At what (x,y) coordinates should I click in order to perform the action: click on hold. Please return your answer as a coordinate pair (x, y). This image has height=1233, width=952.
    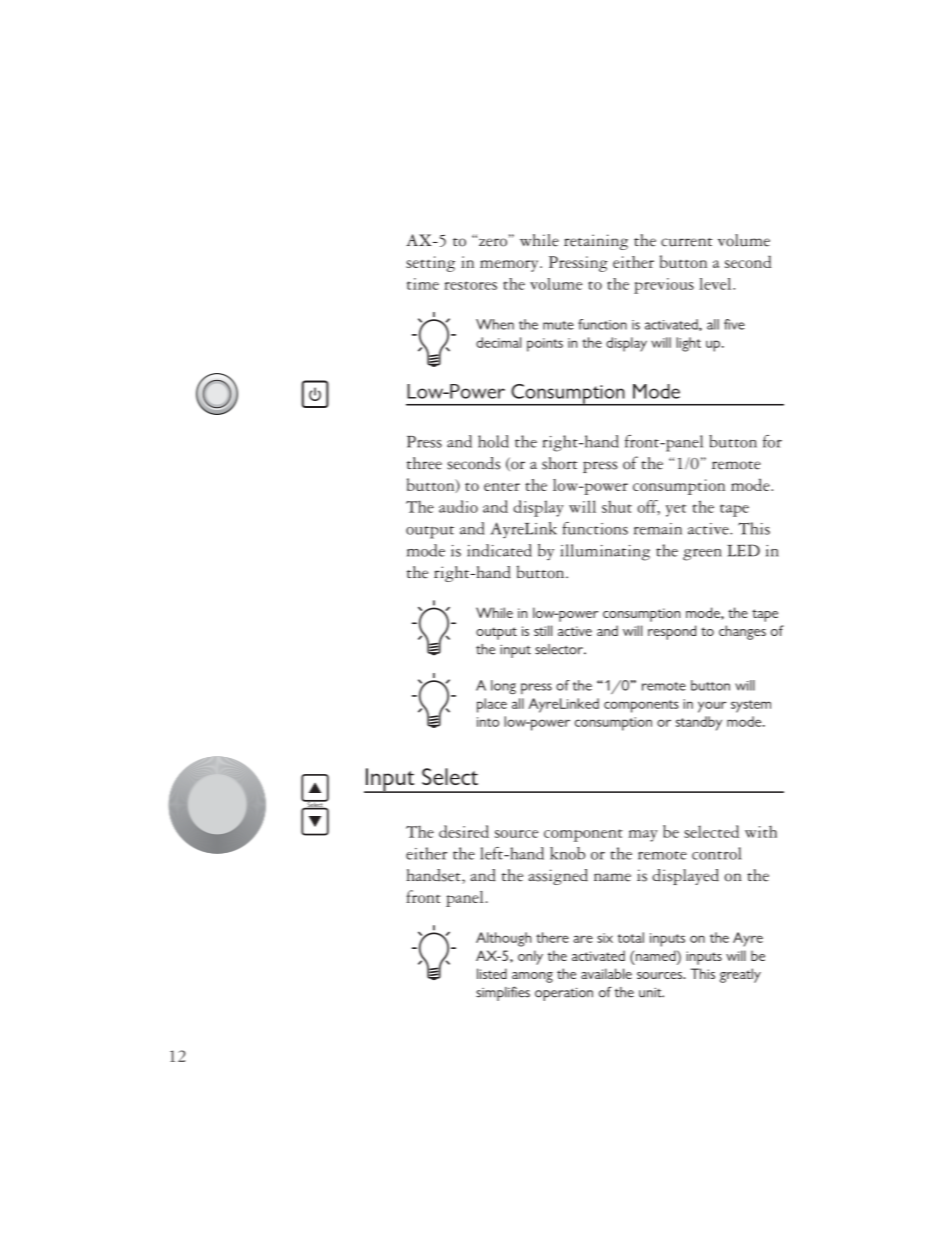
    Looking at the image, I should click on (493, 441).
